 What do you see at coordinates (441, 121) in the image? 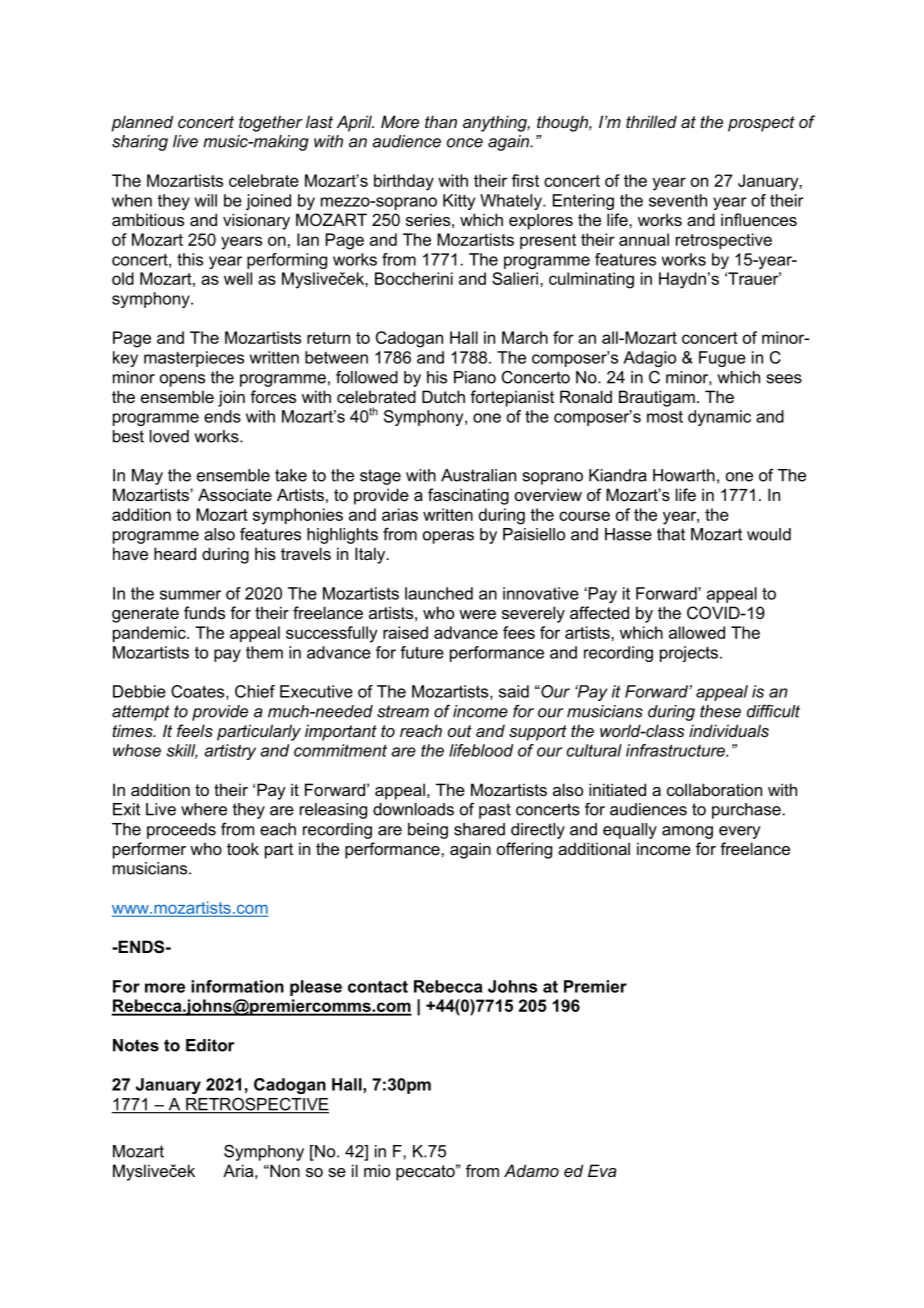
I see `than` at bounding box center [441, 121].
